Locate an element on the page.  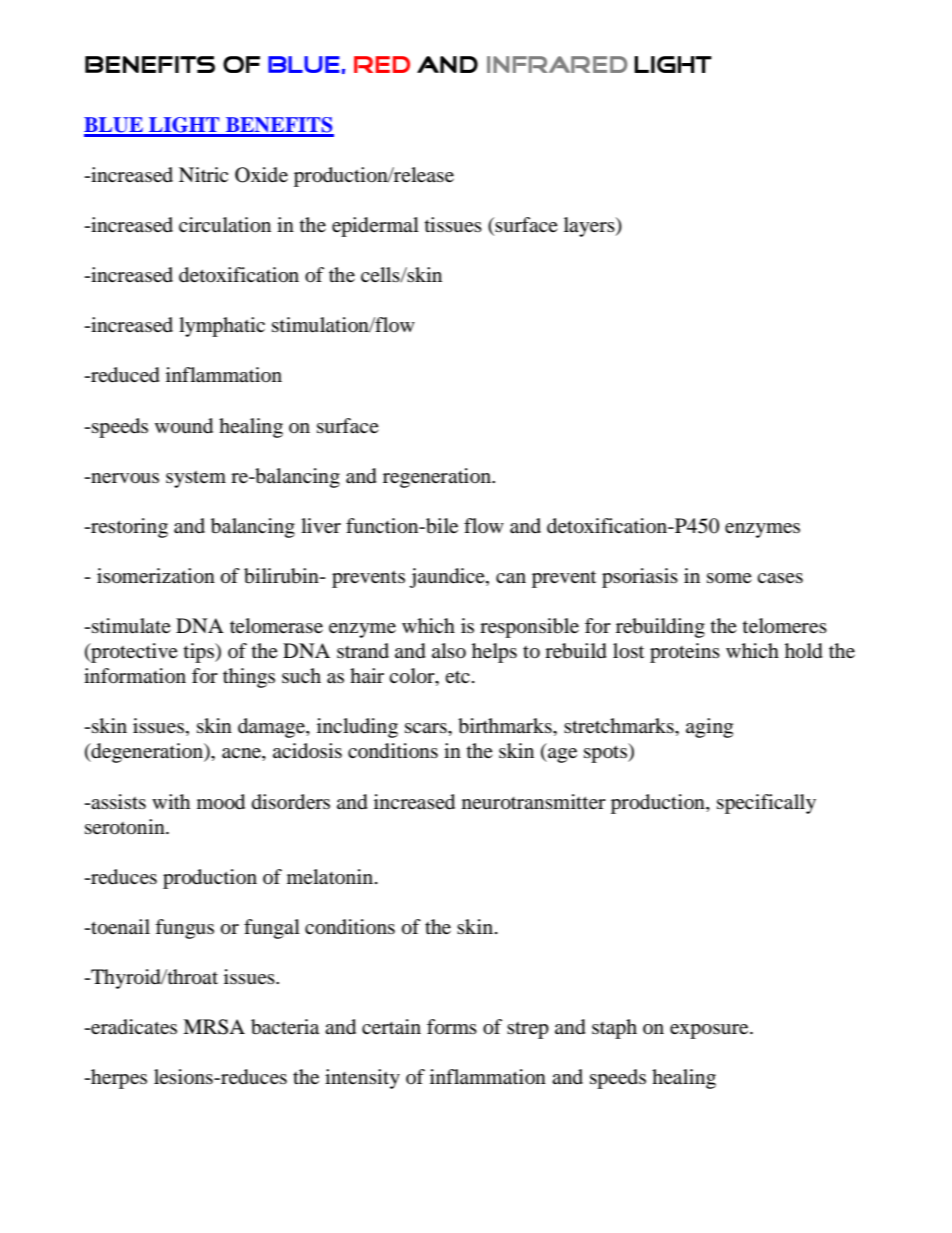
scars is located at coordinates (427, 728).
